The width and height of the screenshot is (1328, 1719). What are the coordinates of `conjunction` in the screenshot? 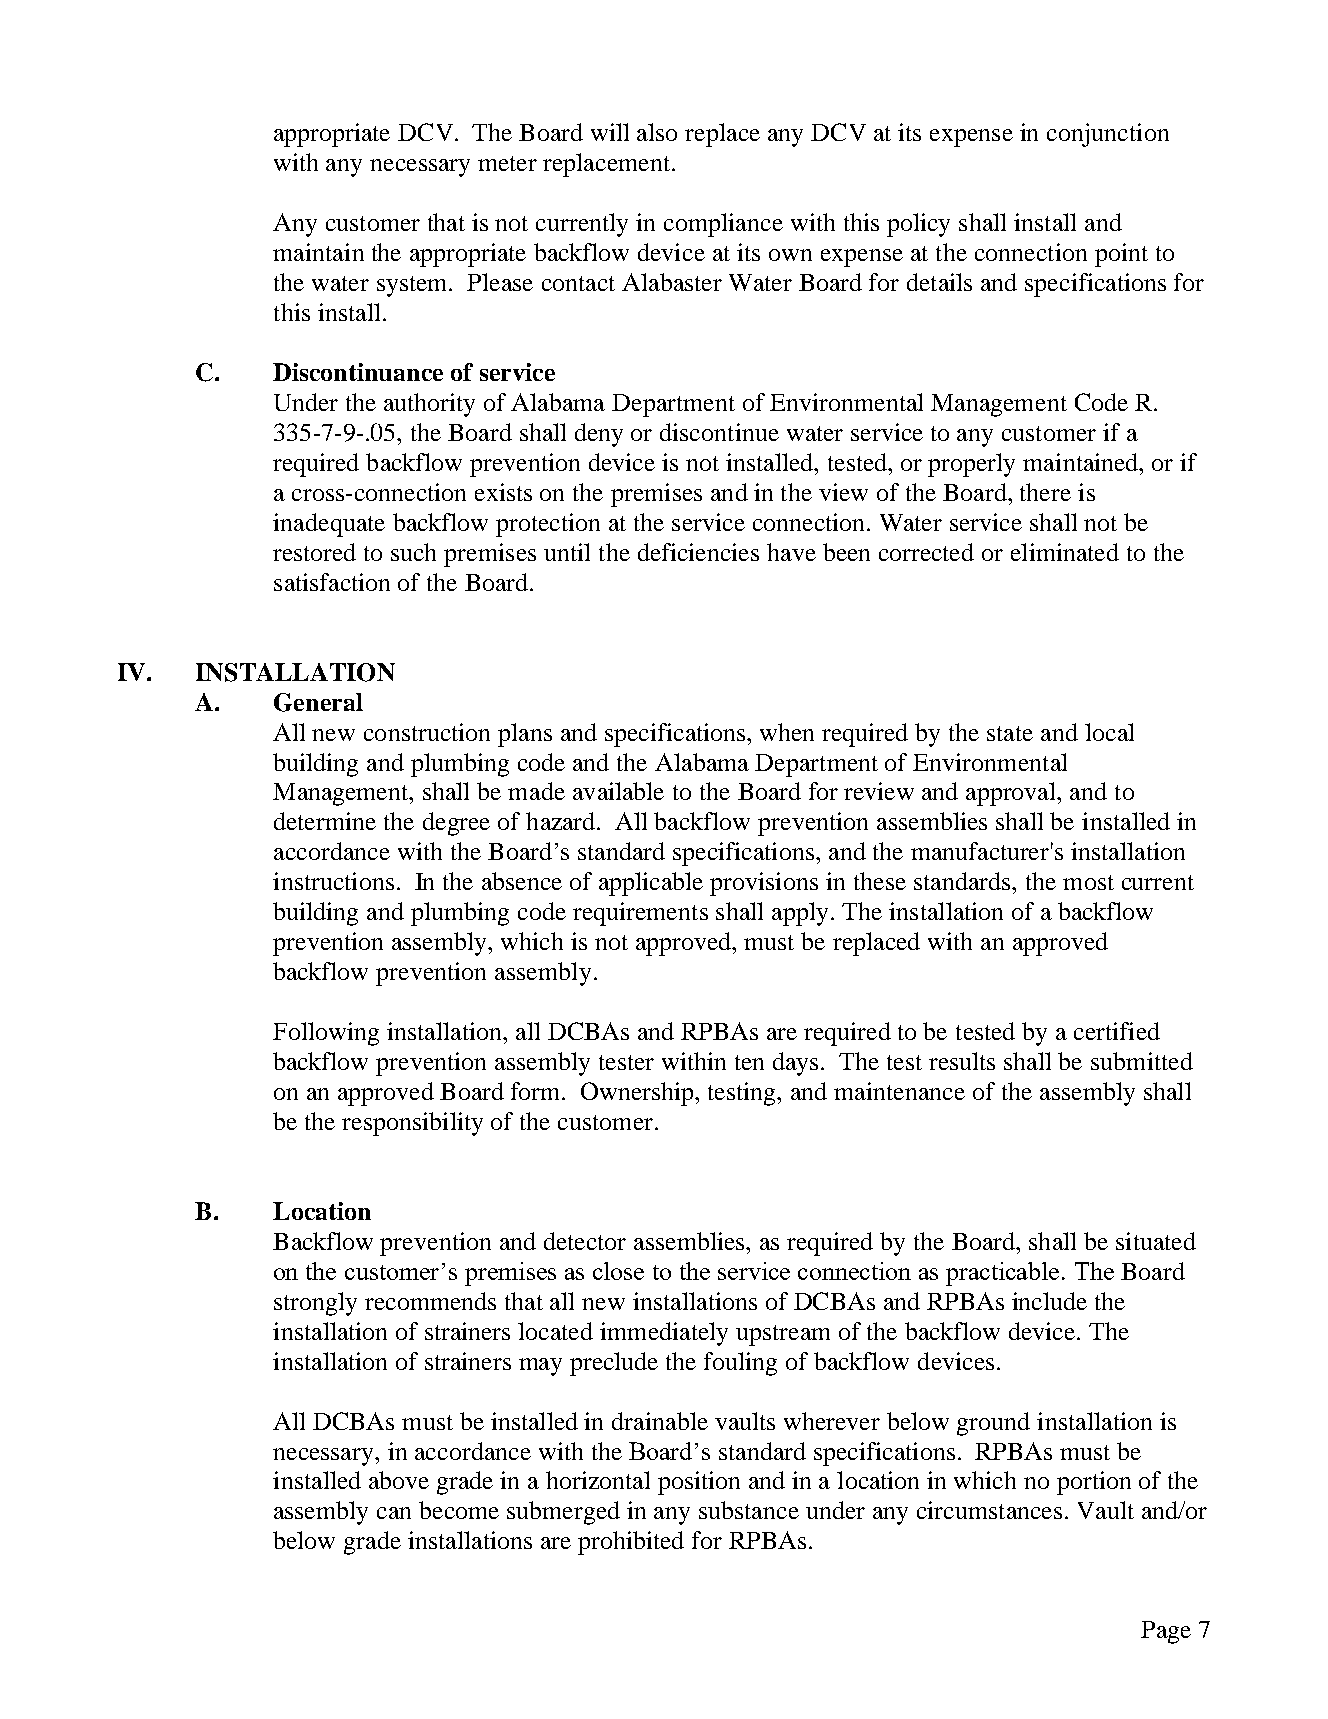 It's located at (1108, 135).
